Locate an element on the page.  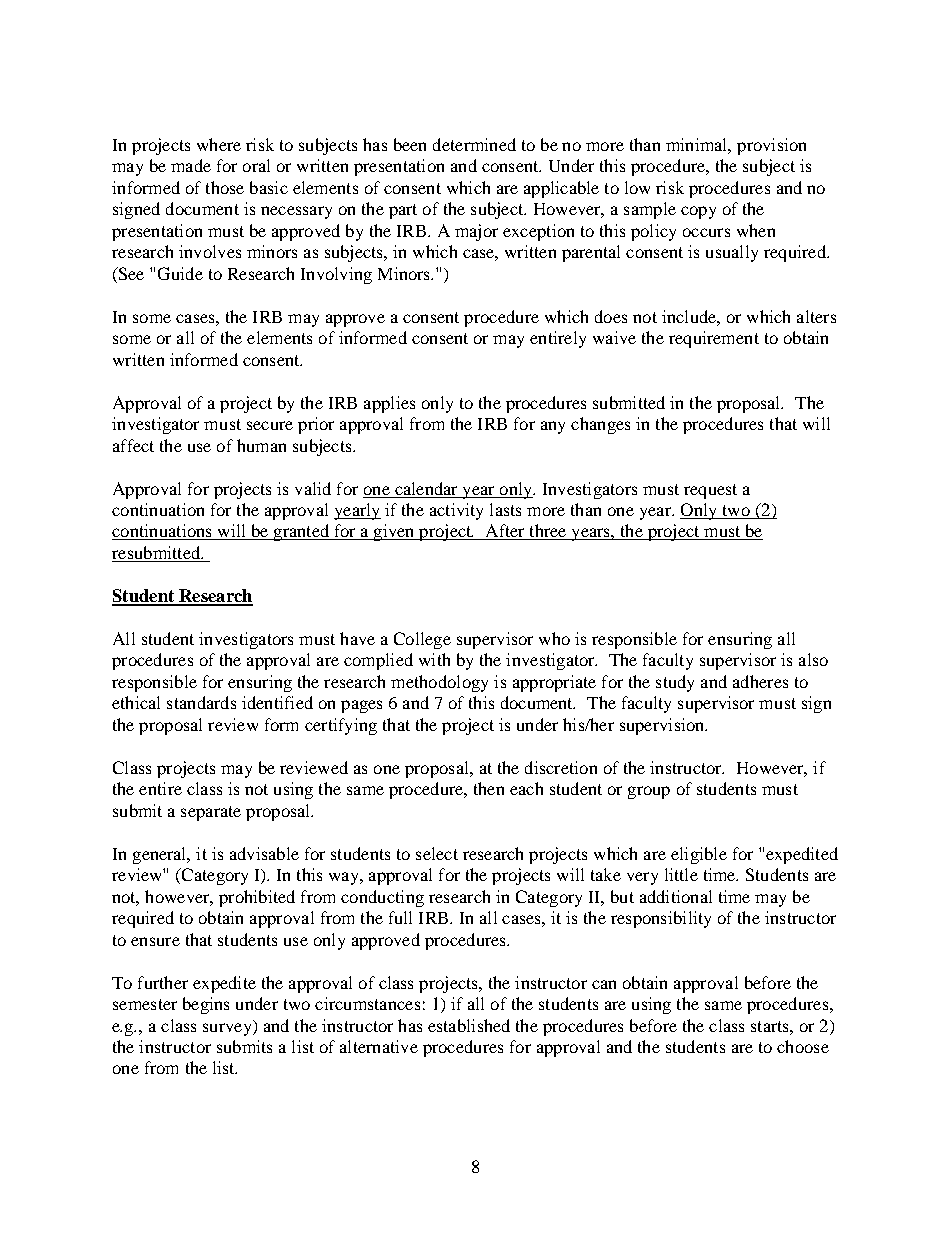
provision is located at coordinates (771, 146).
